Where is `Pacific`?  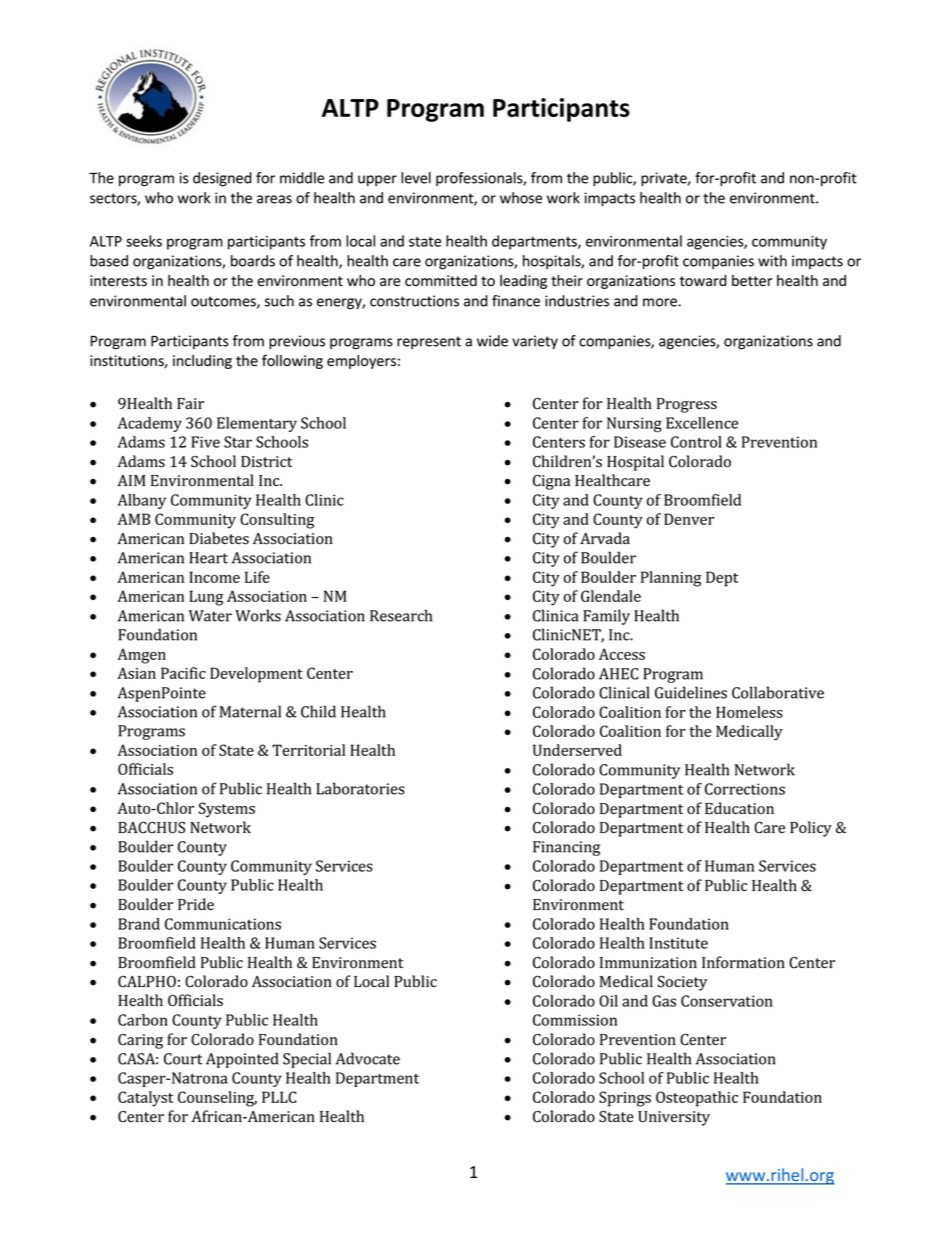
Pacific is located at coordinates (183, 673).
